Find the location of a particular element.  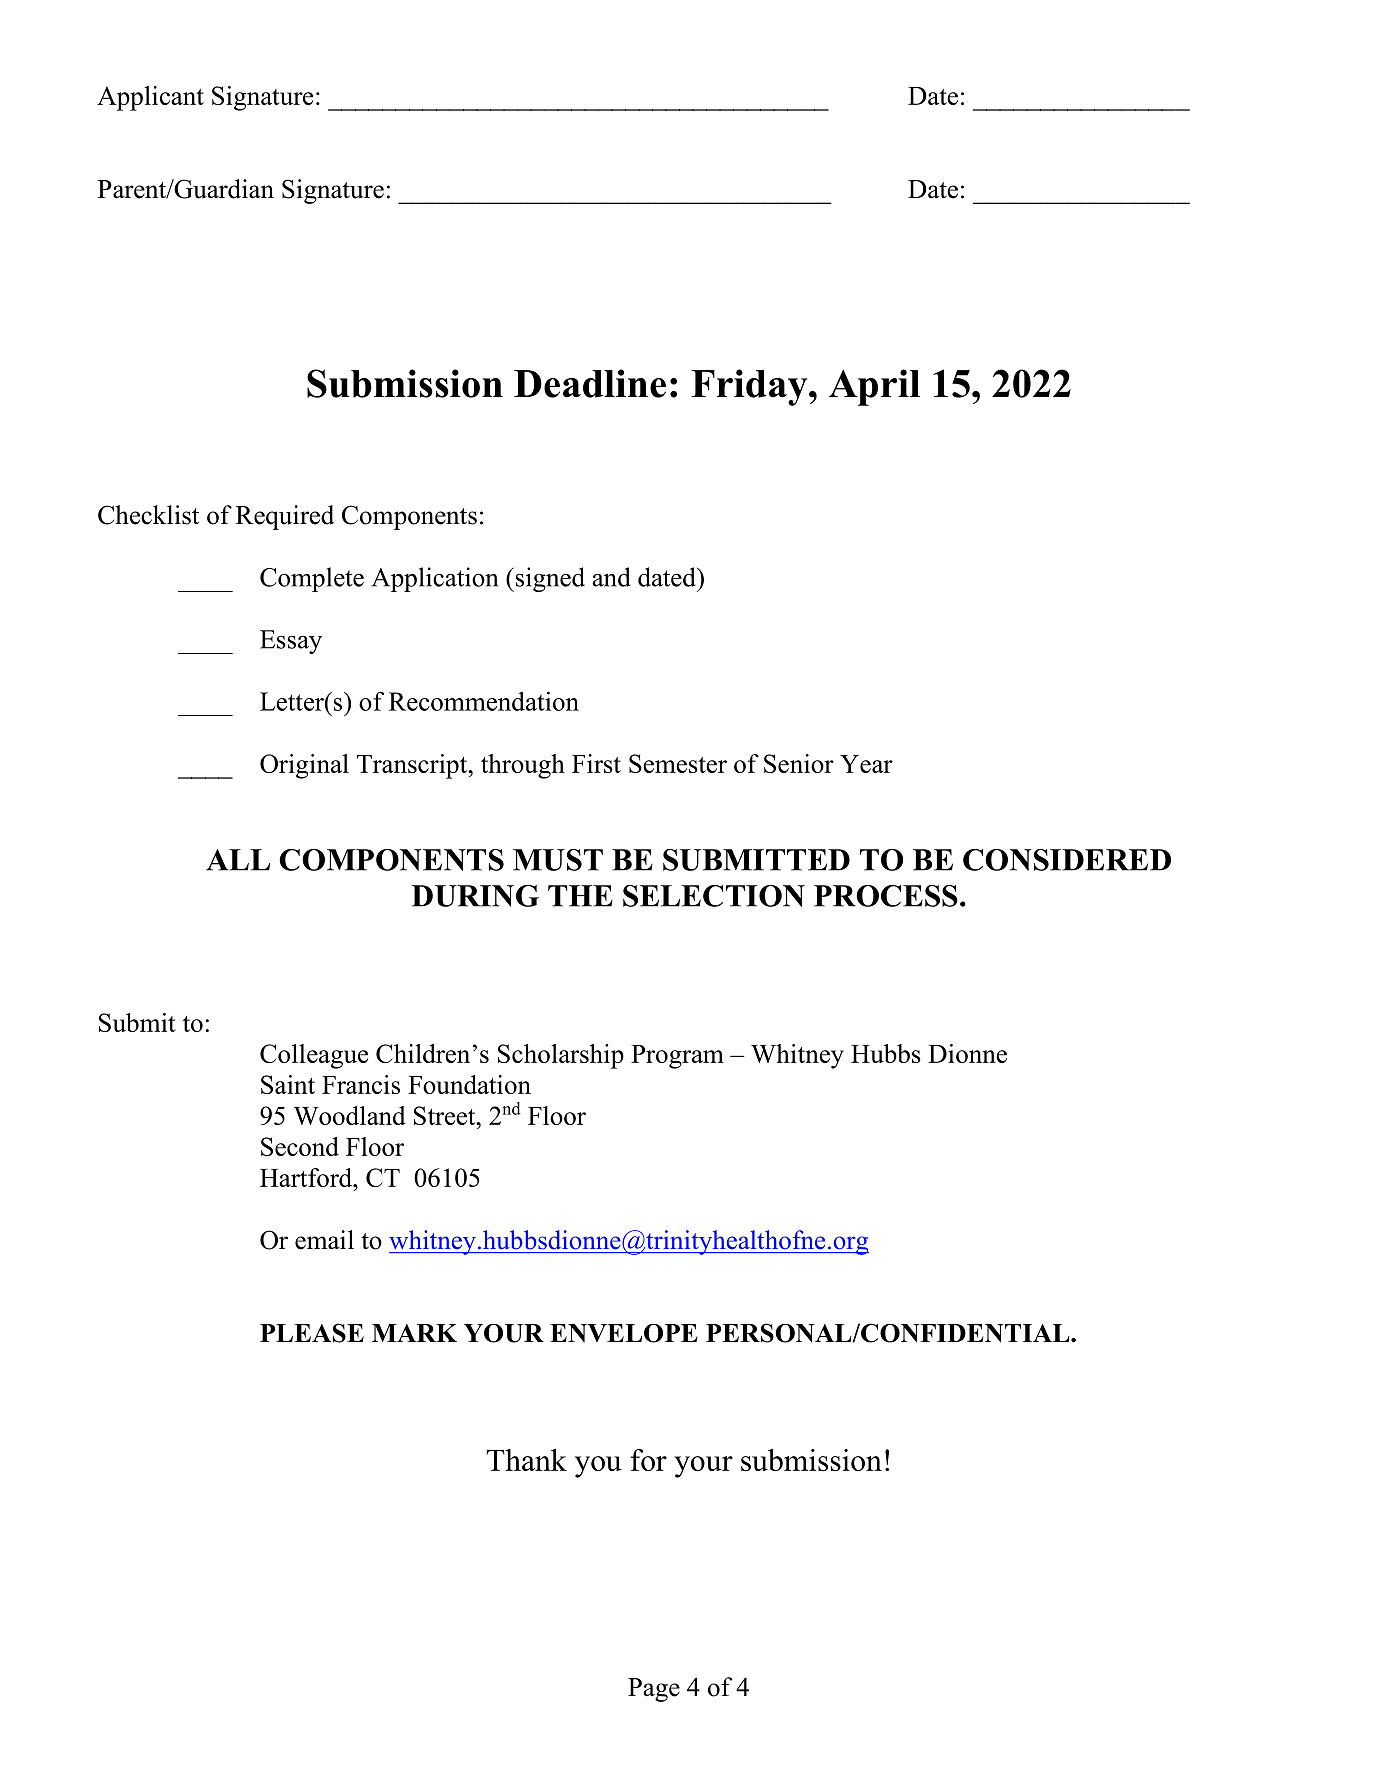

Thank is located at coordinates (526, 1460).
